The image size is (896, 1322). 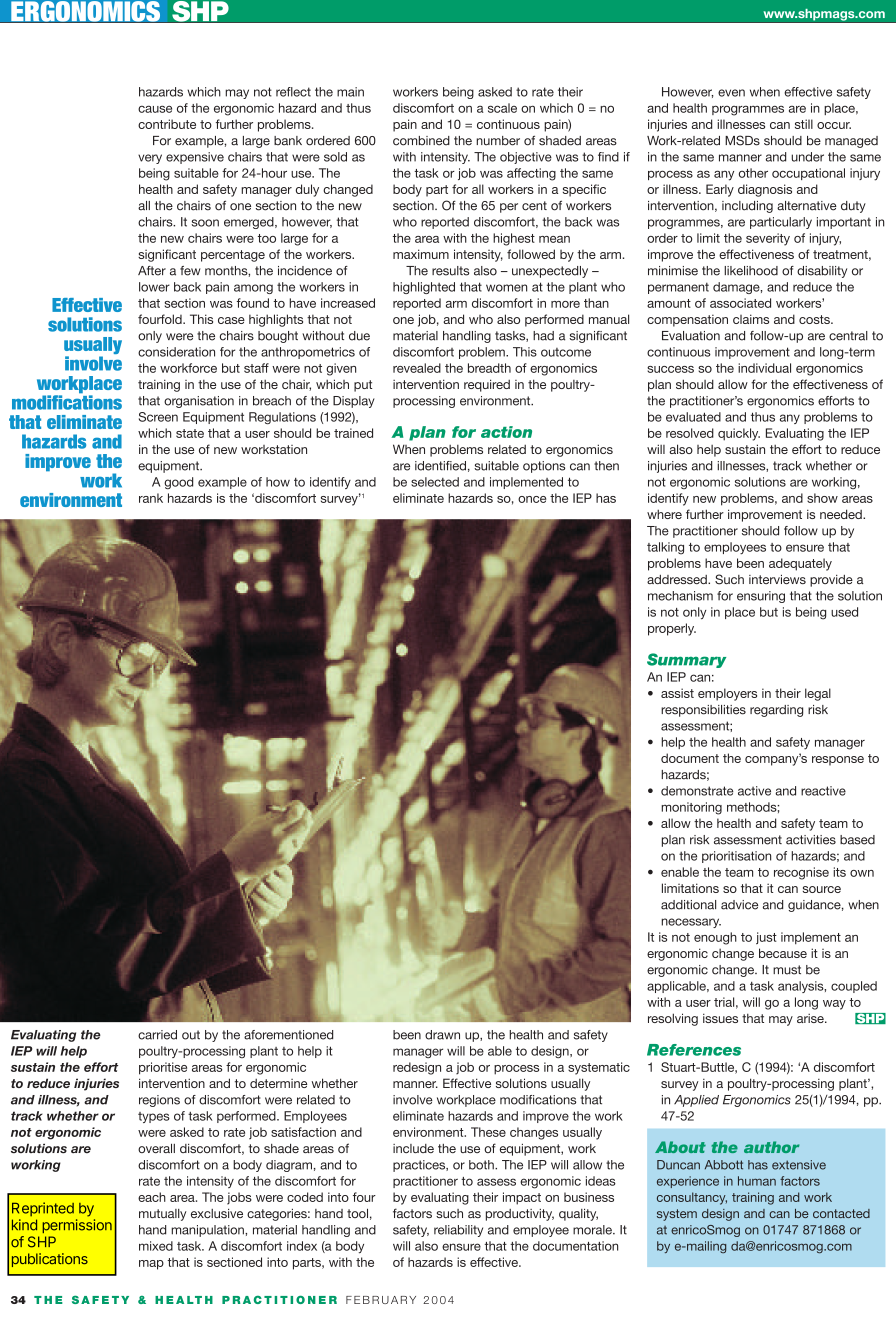 I want to click on still, so click(x=804, y=124).
